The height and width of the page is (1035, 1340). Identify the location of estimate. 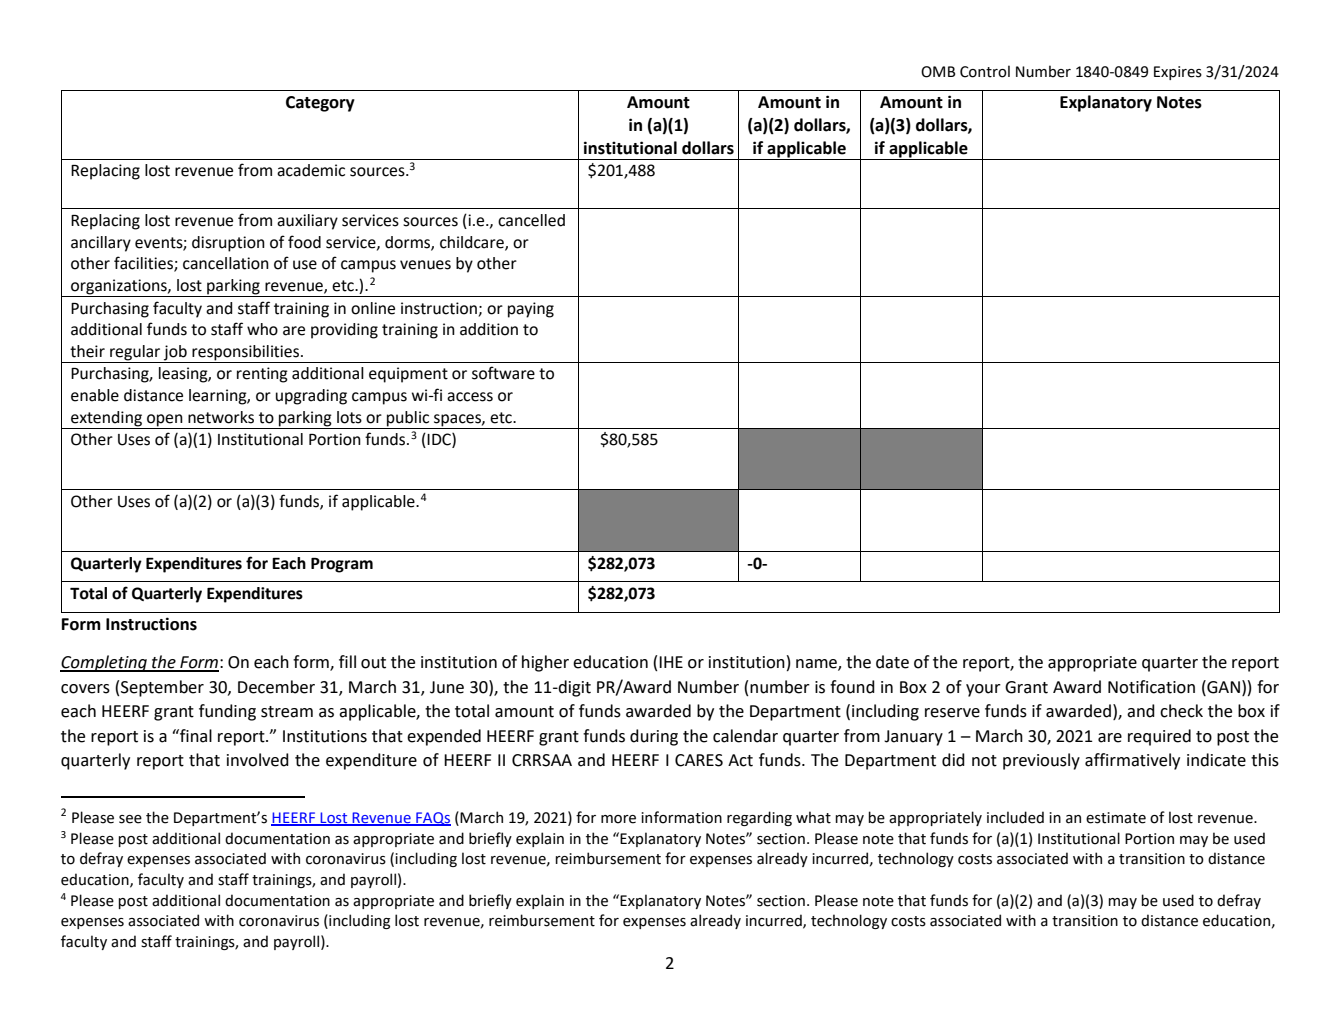
(1116, 818).
